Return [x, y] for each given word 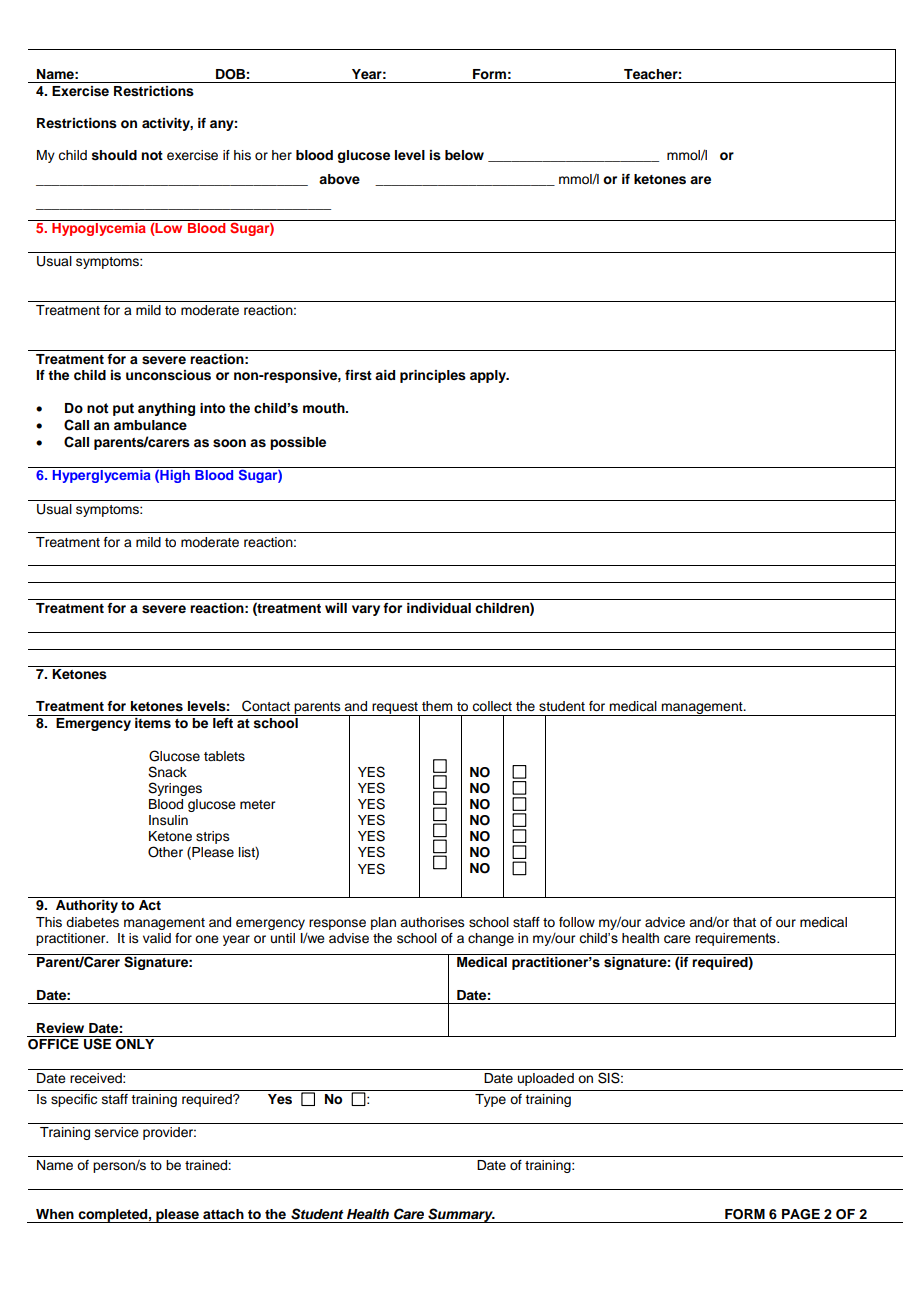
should [114, 155]
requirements [736, 939]
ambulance [150, 425]
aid [385, 375]
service [117, 1132]
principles [433, 376]
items [153, 723]
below [464, 155]
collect [492, 706]
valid [157, 938]
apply [489, 376]
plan [383, 923]
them [437, 706]
